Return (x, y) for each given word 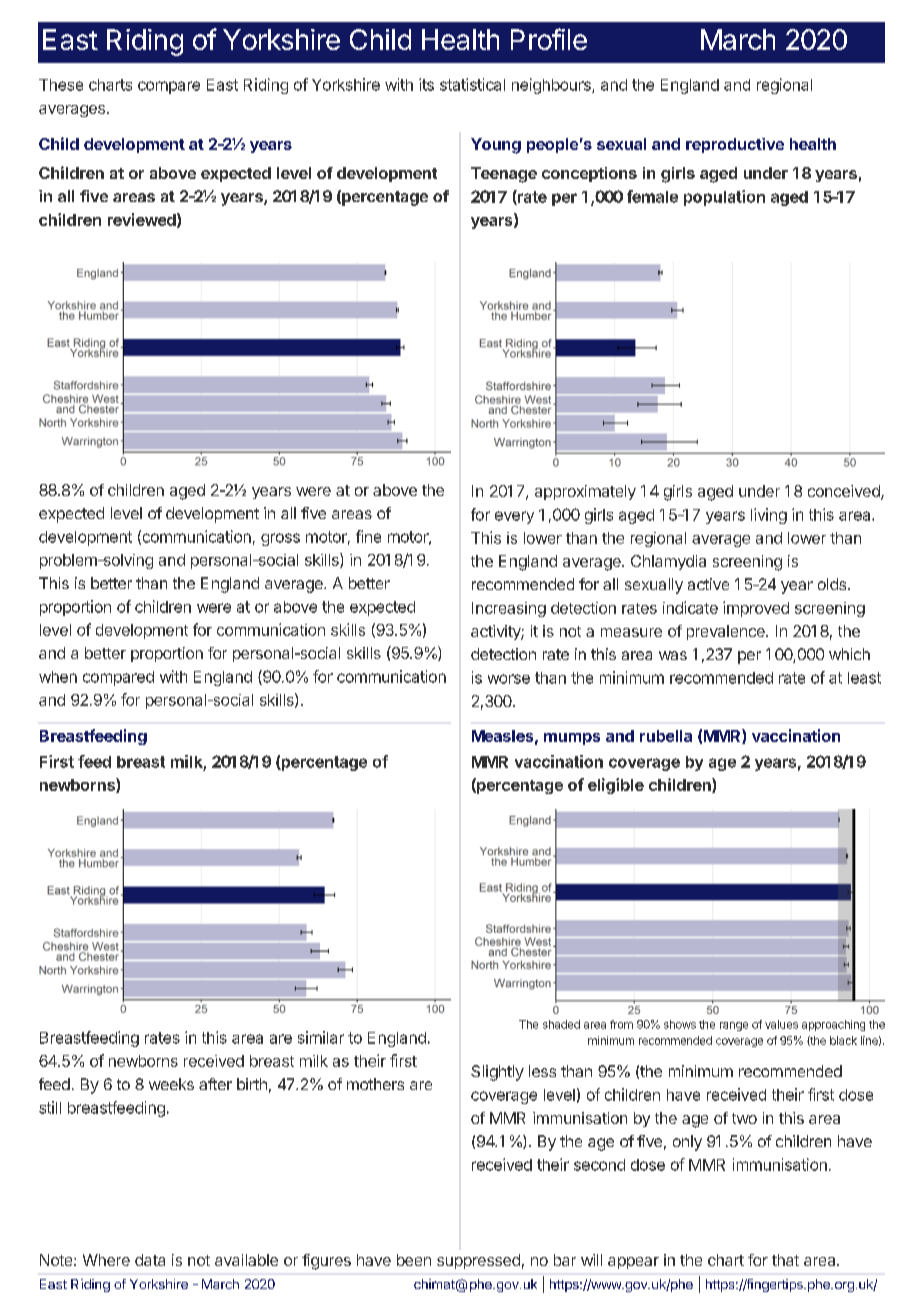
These (61, 85)
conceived (845, 492)
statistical (472, 84)
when (58, 677)
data (150, 1260)
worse (509, 679)
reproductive (735, 145)
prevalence (727, 632)
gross (280, 539)
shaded (561, 1024)
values (781, 1024)
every (514, 517)
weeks (171, 1084)
